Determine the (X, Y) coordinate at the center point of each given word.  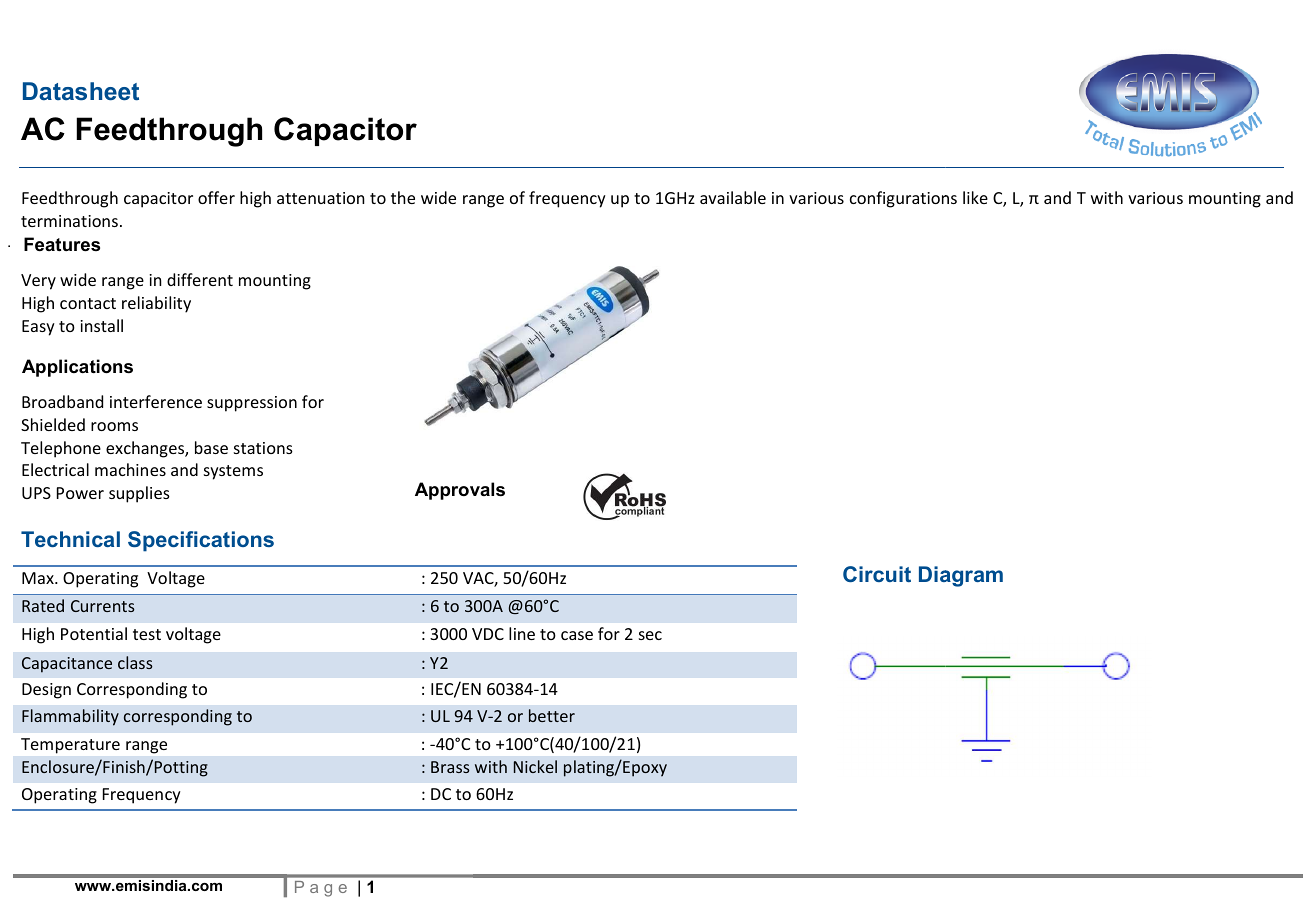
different (200, 279)
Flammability (70, 717)
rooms (114, 426)
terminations (69, 221)
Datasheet (81, 91)
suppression (252, 404)
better (552, 715)
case (577, 635)
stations (263, 448)
